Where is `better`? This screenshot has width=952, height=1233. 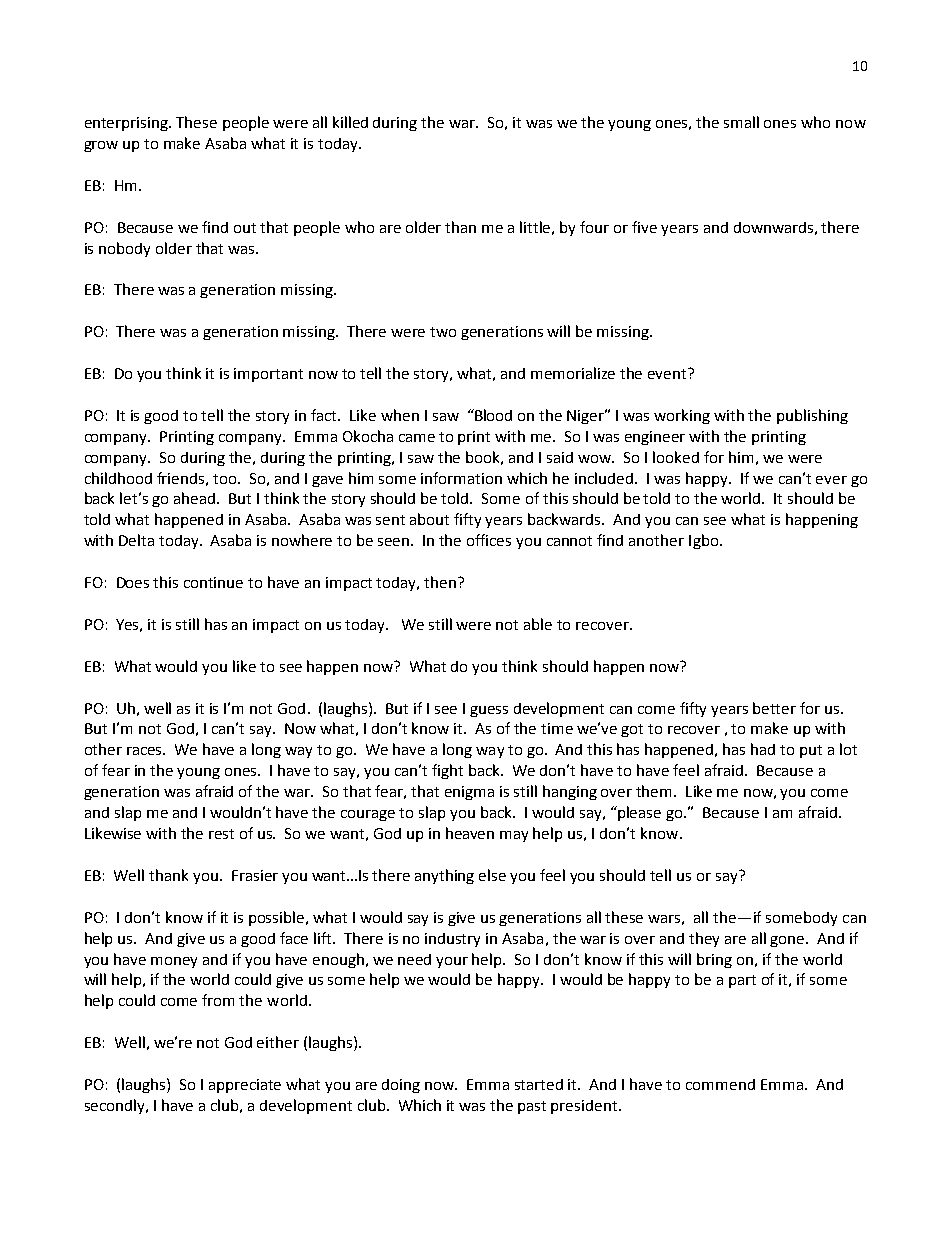
better is located at coordinates (774, 708).
